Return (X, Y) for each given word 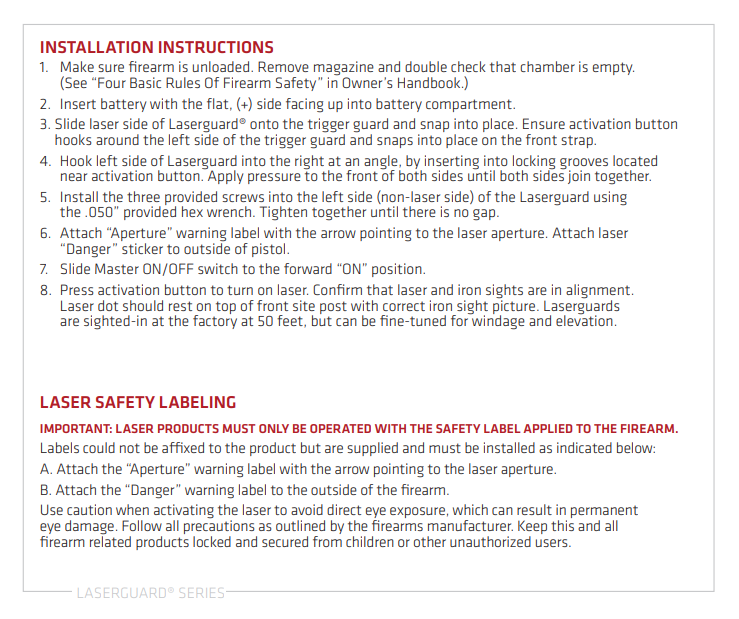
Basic (145, 82)
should (143, 305)
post (333, 307)
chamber (547, 66)
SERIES (203, 594)
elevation (584, 319)
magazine (344, 69)
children (370, 541)
